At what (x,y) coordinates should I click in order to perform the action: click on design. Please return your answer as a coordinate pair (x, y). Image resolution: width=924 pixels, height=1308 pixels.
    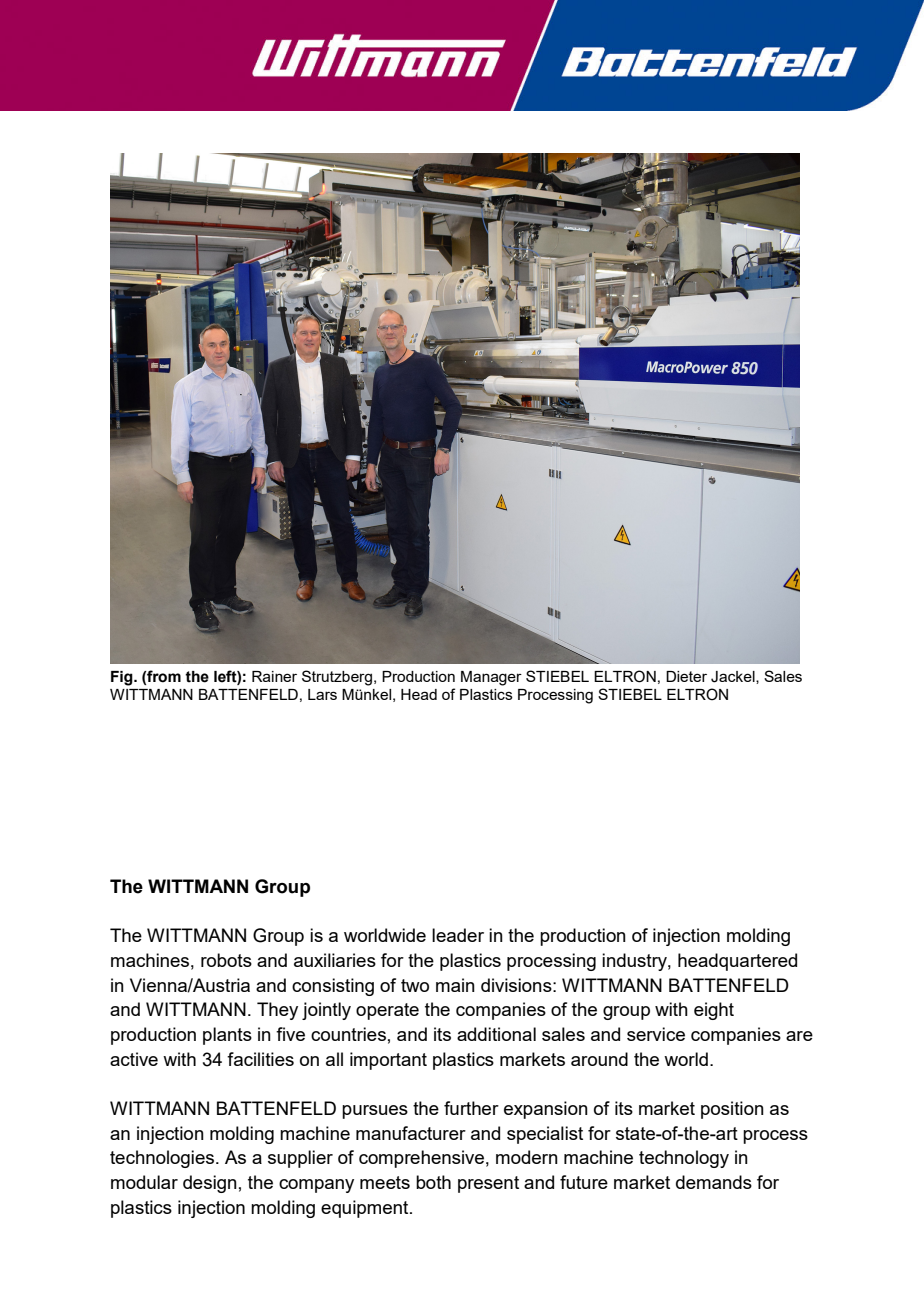
    Looking at the image, I should click on (210, 1184).
